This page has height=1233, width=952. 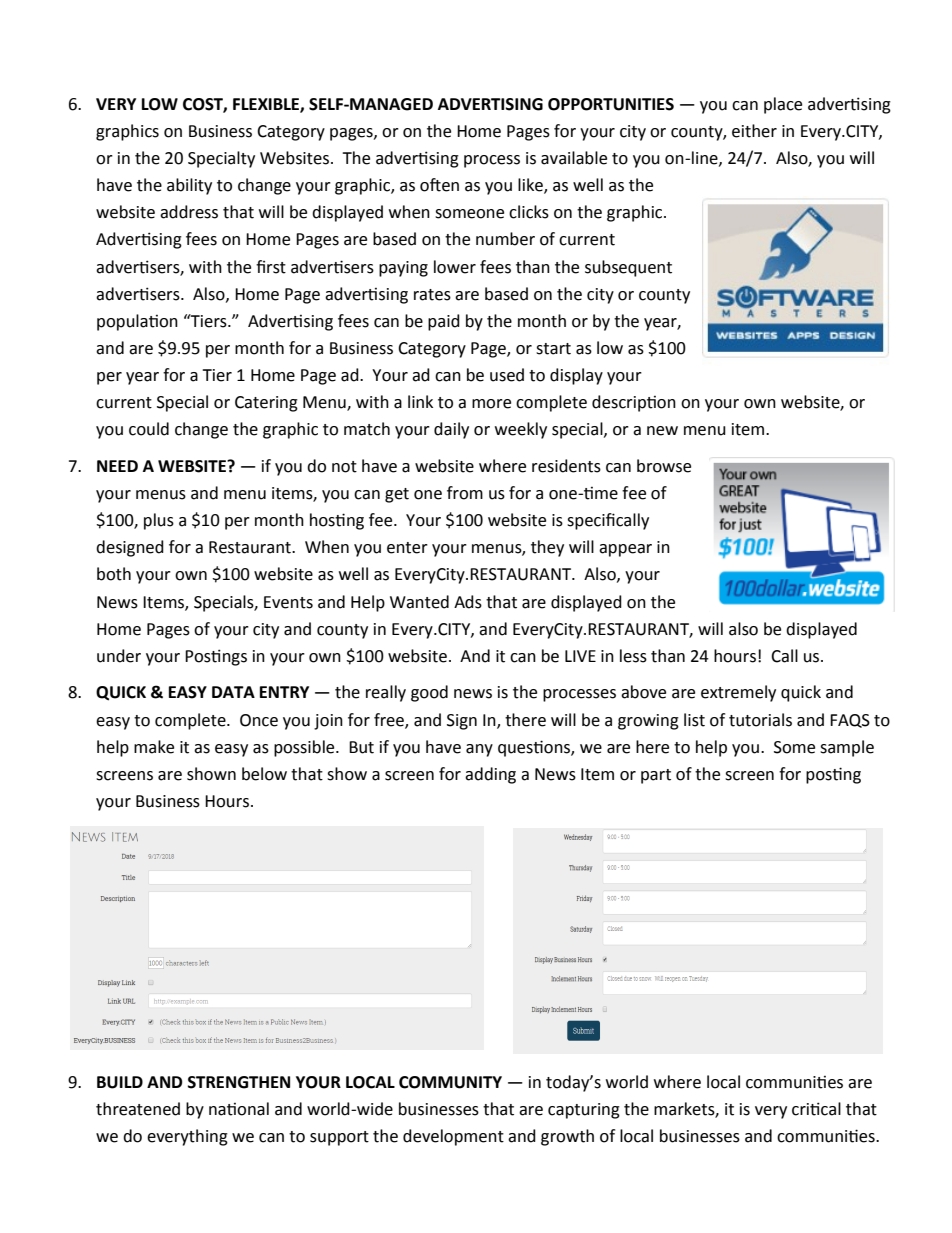 I want to click on COMMUNITY, so click(x=450, y=1082).
